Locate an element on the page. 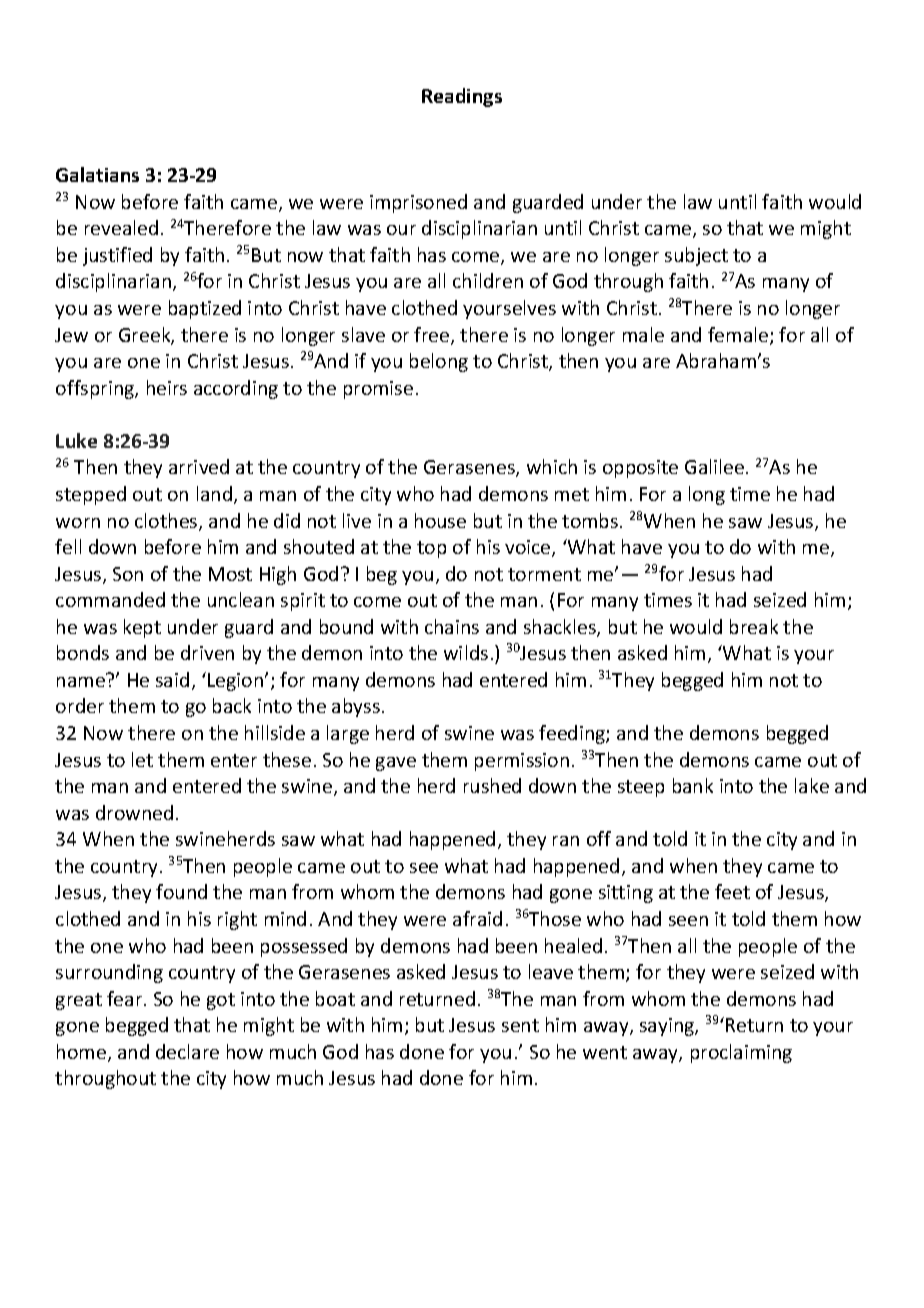 Image resolution: width=924 pixels, height=1308 pixels. sent is located at coordinates (520, 1025).
